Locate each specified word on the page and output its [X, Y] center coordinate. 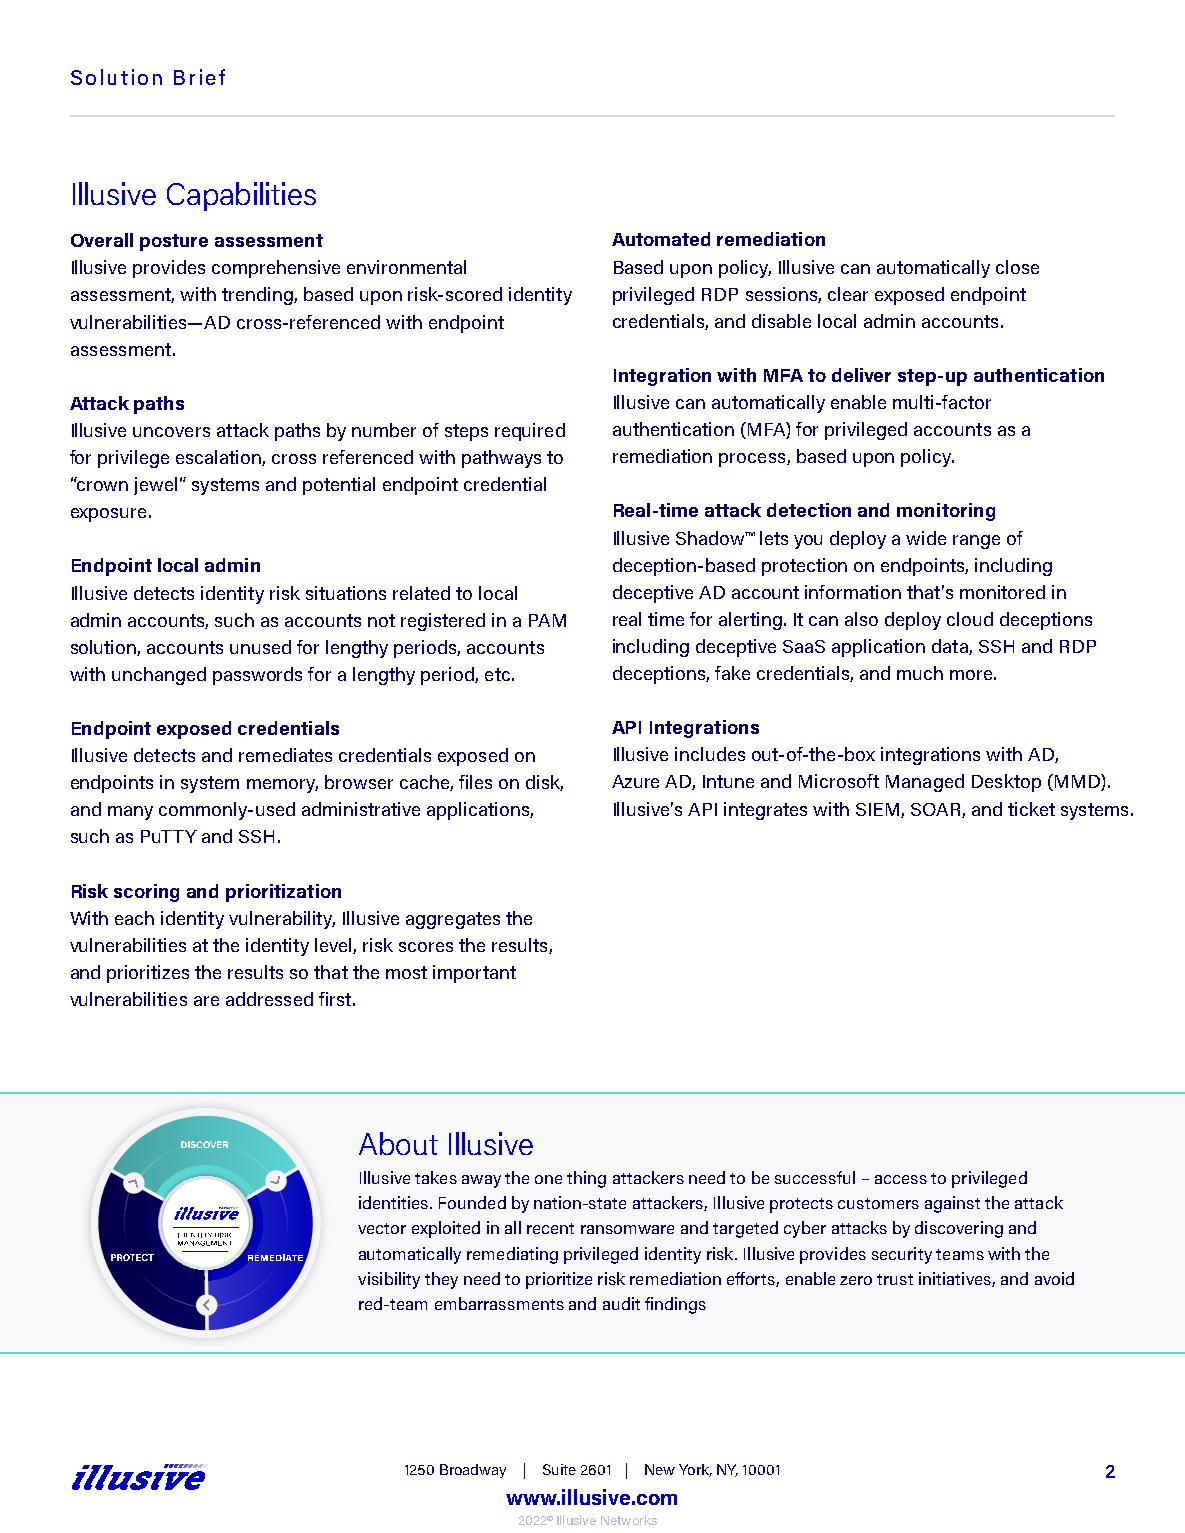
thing [586, 1179]
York [695, 1470]
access [901, 1179]
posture [174, 242]
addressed [269, 999]
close [1017, 267]
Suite [559, 1469]
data [951, 647]
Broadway [473, 1471]
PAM [547, 620]
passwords [257, 676]
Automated [661, 239]
